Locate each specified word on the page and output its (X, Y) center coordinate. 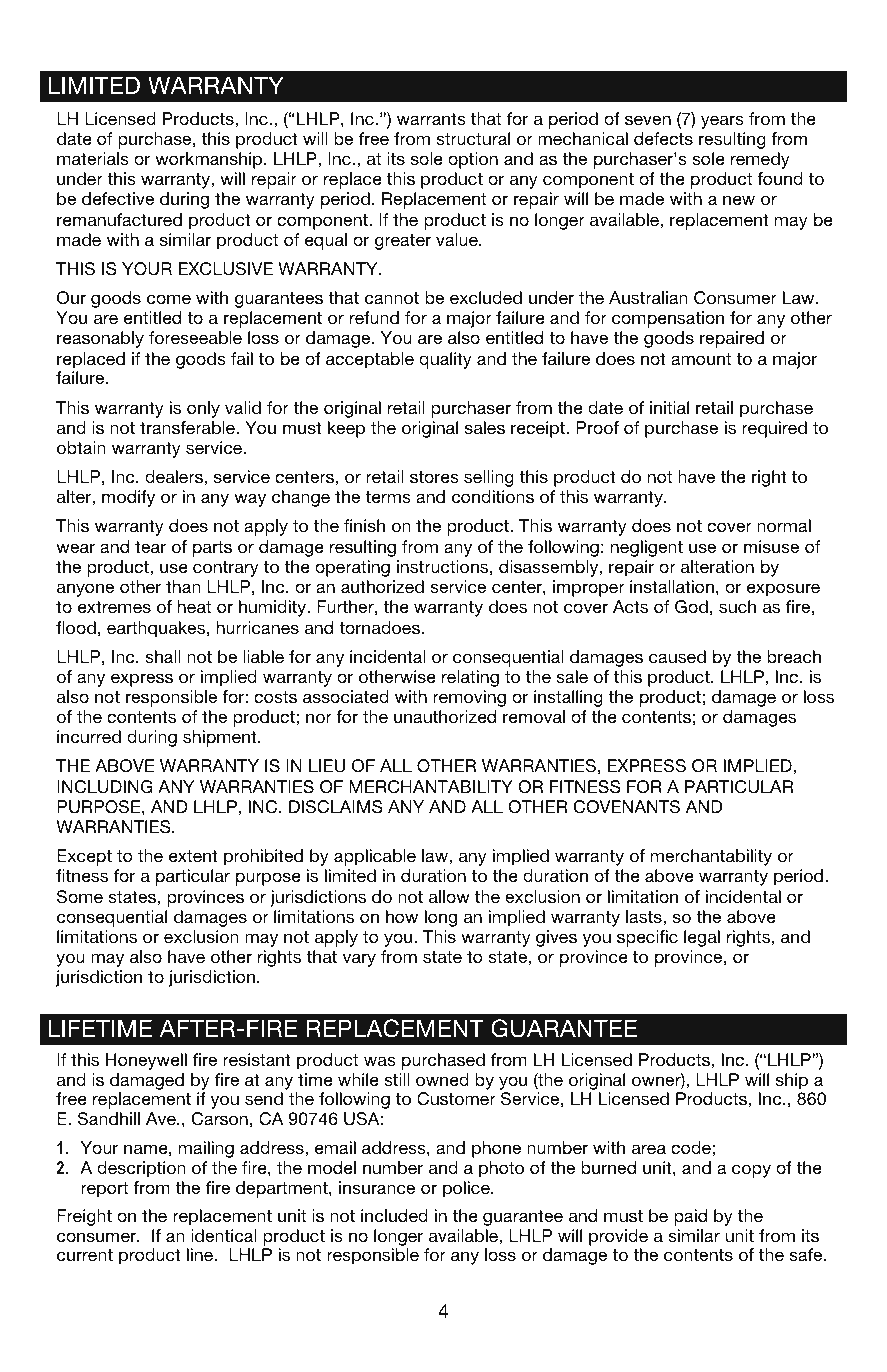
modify (128, 498)
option (473, 160)
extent (193, 856)
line (201, 1254)
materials (93, 159)
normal (784, 525)
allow (449, 896)
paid (690, 1217)
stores (434, 477)
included (394, 1215)
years (722, 122)
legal (702, 938)
